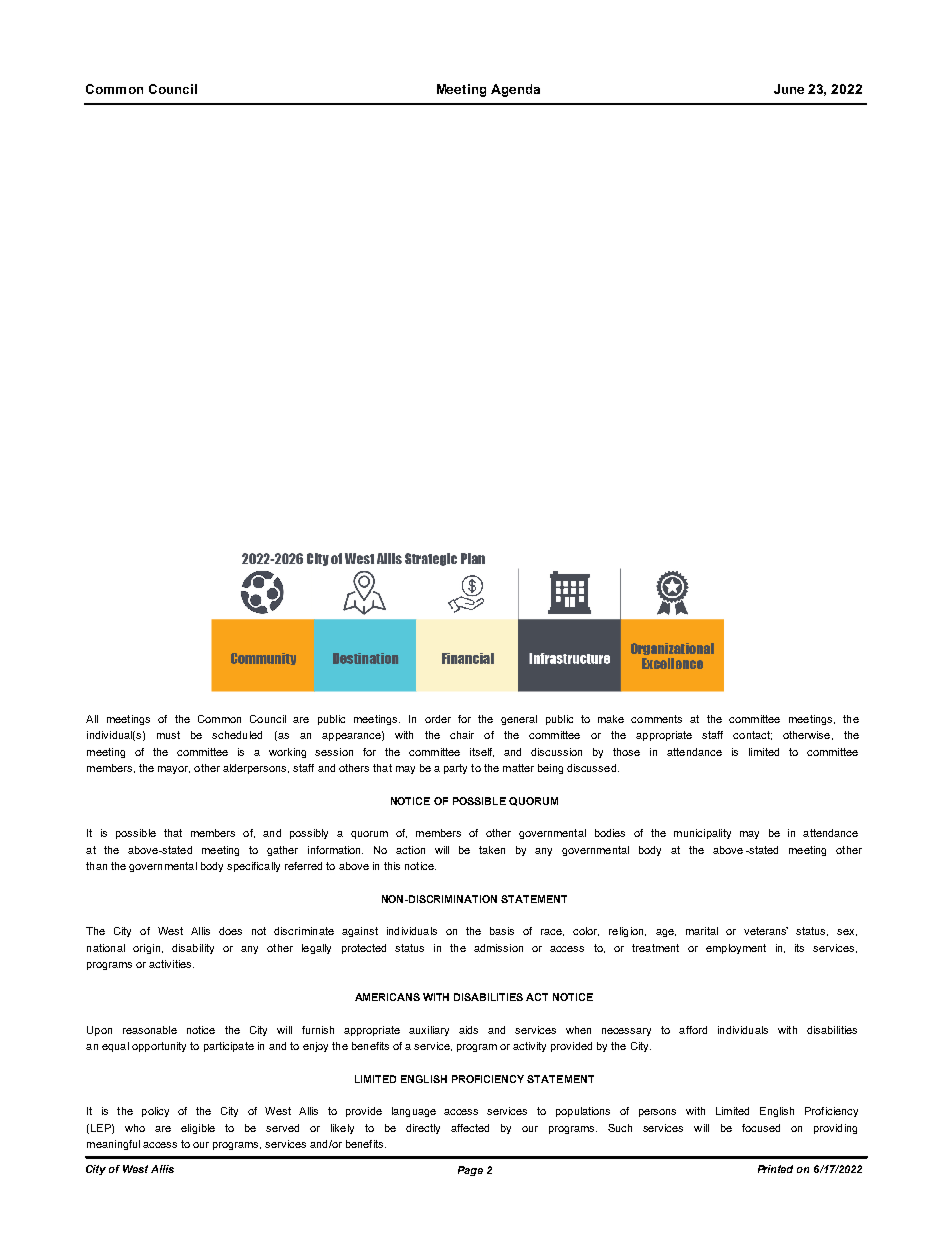  I want to click on affected, so click(470, 1128).
